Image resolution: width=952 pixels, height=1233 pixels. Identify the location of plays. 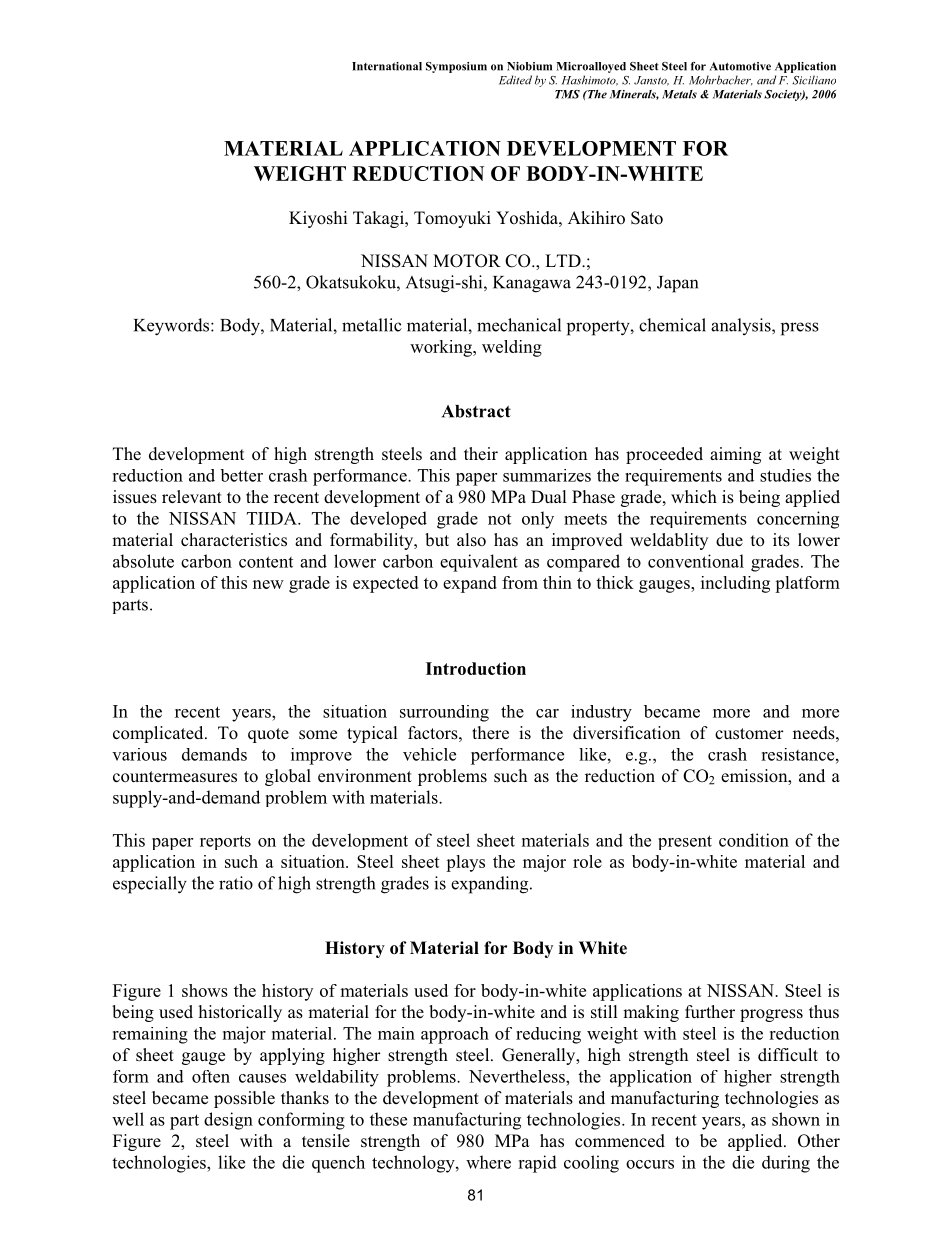
(465, 863).
